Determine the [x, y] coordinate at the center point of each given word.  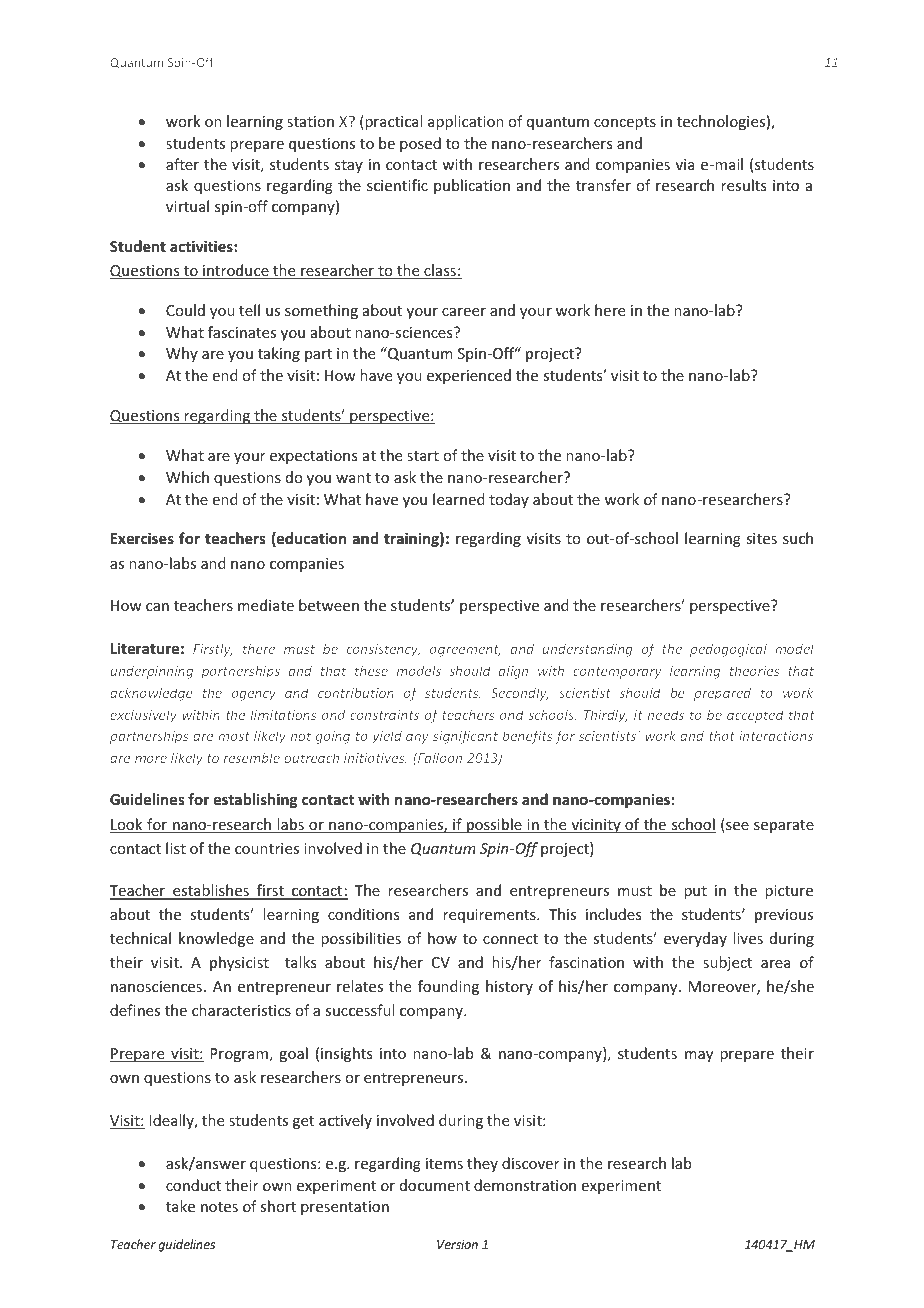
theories [755, 670]
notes [219, 1207]
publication [472, 186]
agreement [465, 651]
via [685, 164]
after [182, 164]
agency [254, 695]
